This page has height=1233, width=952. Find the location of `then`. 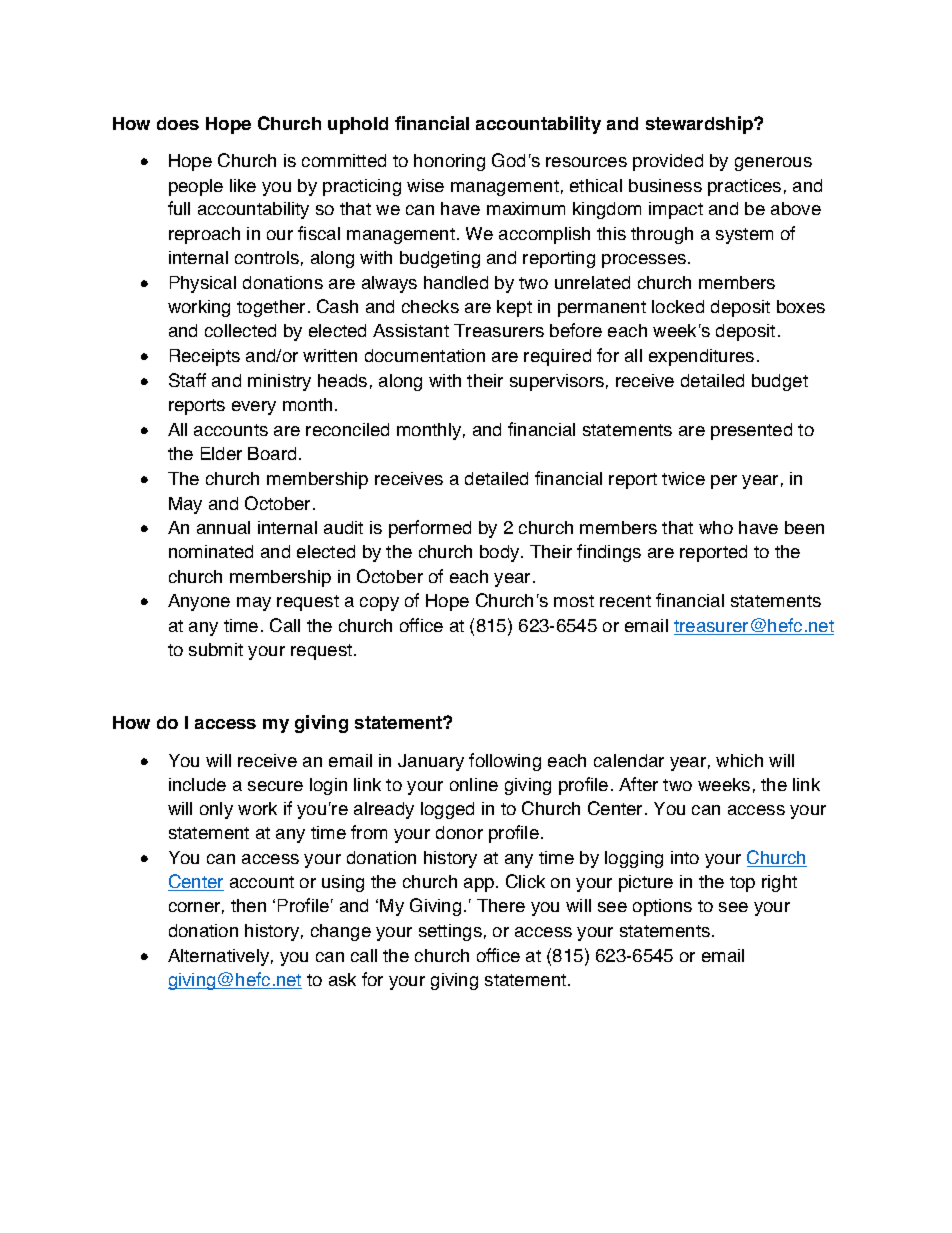

then is located at coordinates (248, 905).
